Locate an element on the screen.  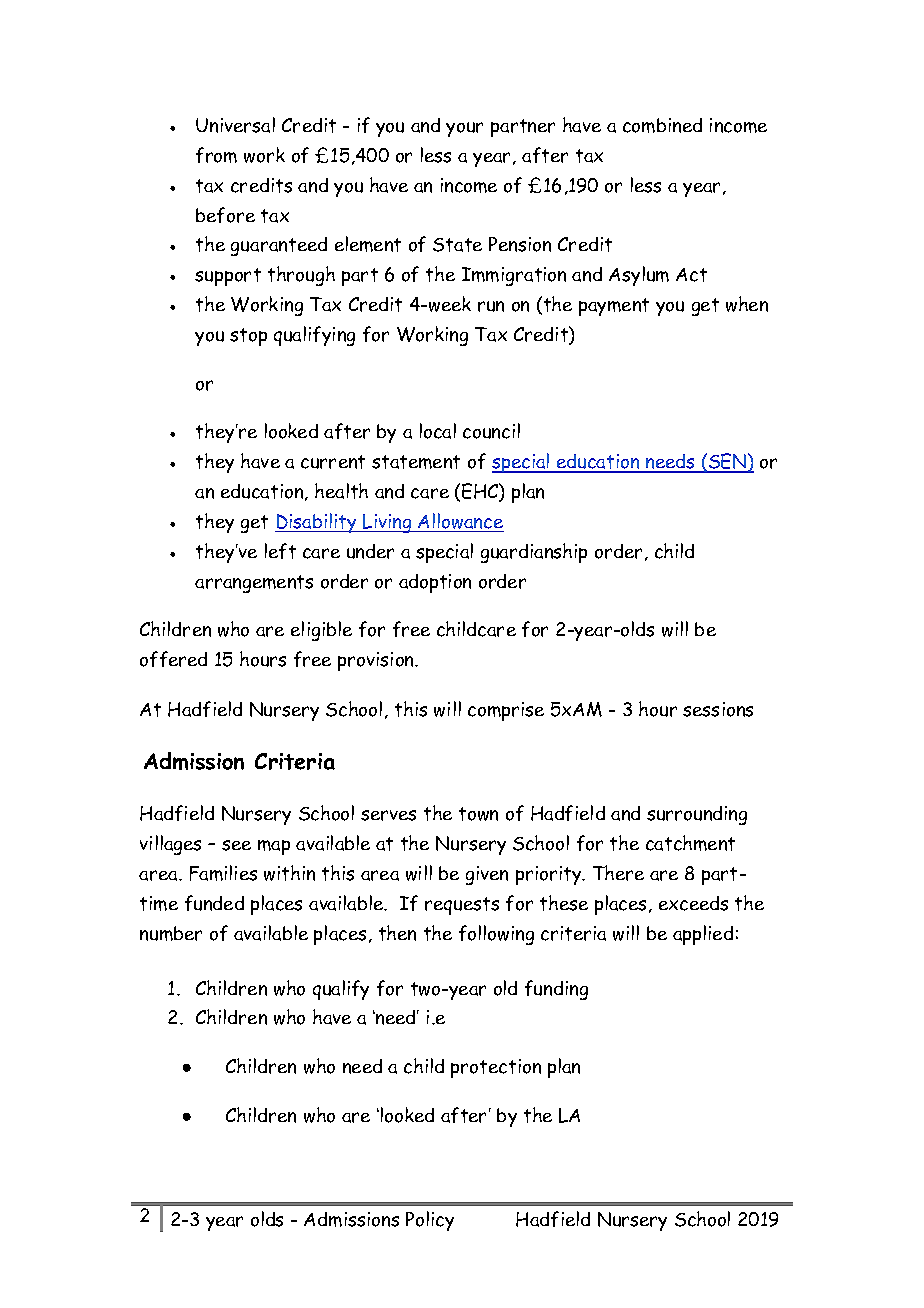
Policy is located at coordinates (430, 1221).
